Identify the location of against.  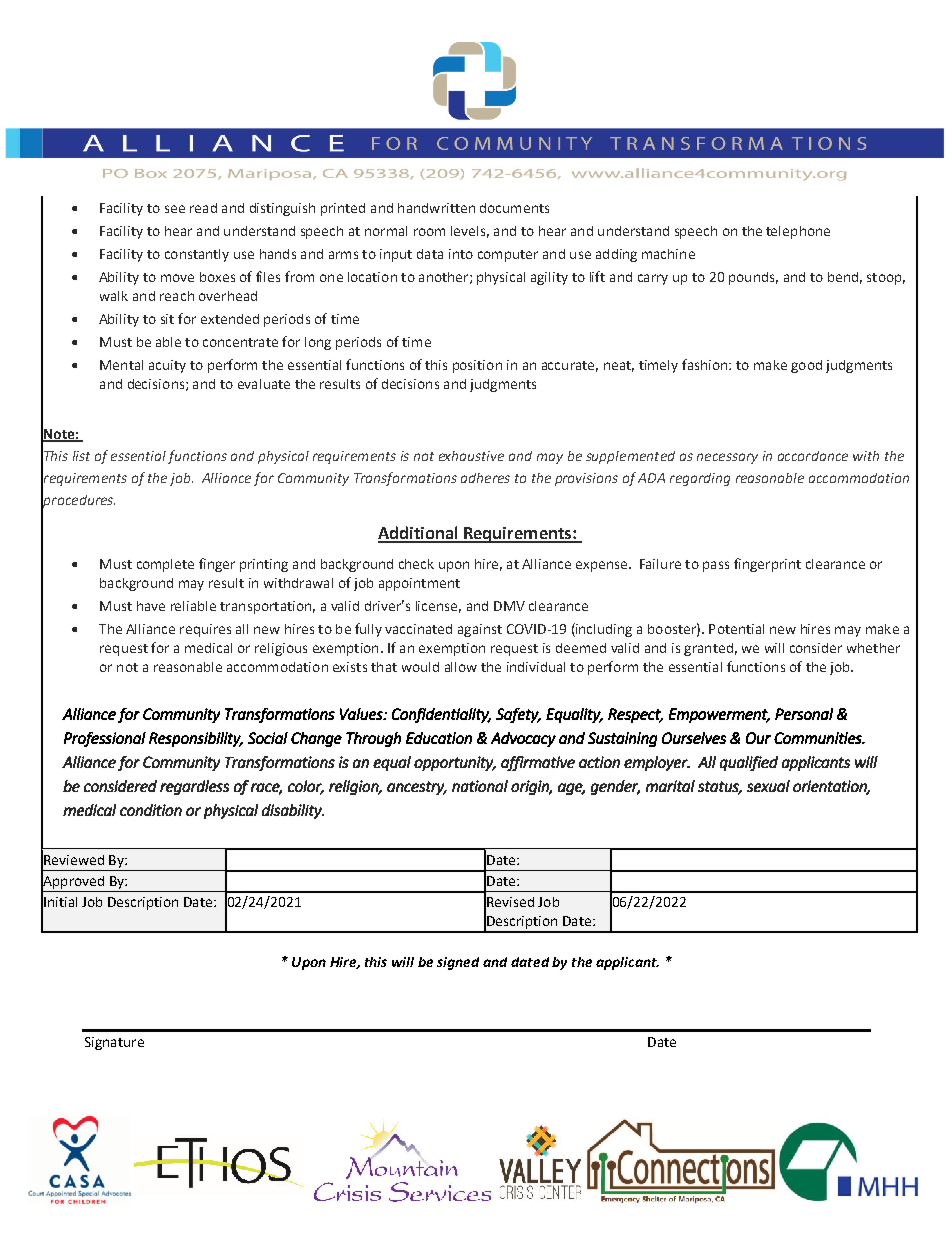
(480, 630).
